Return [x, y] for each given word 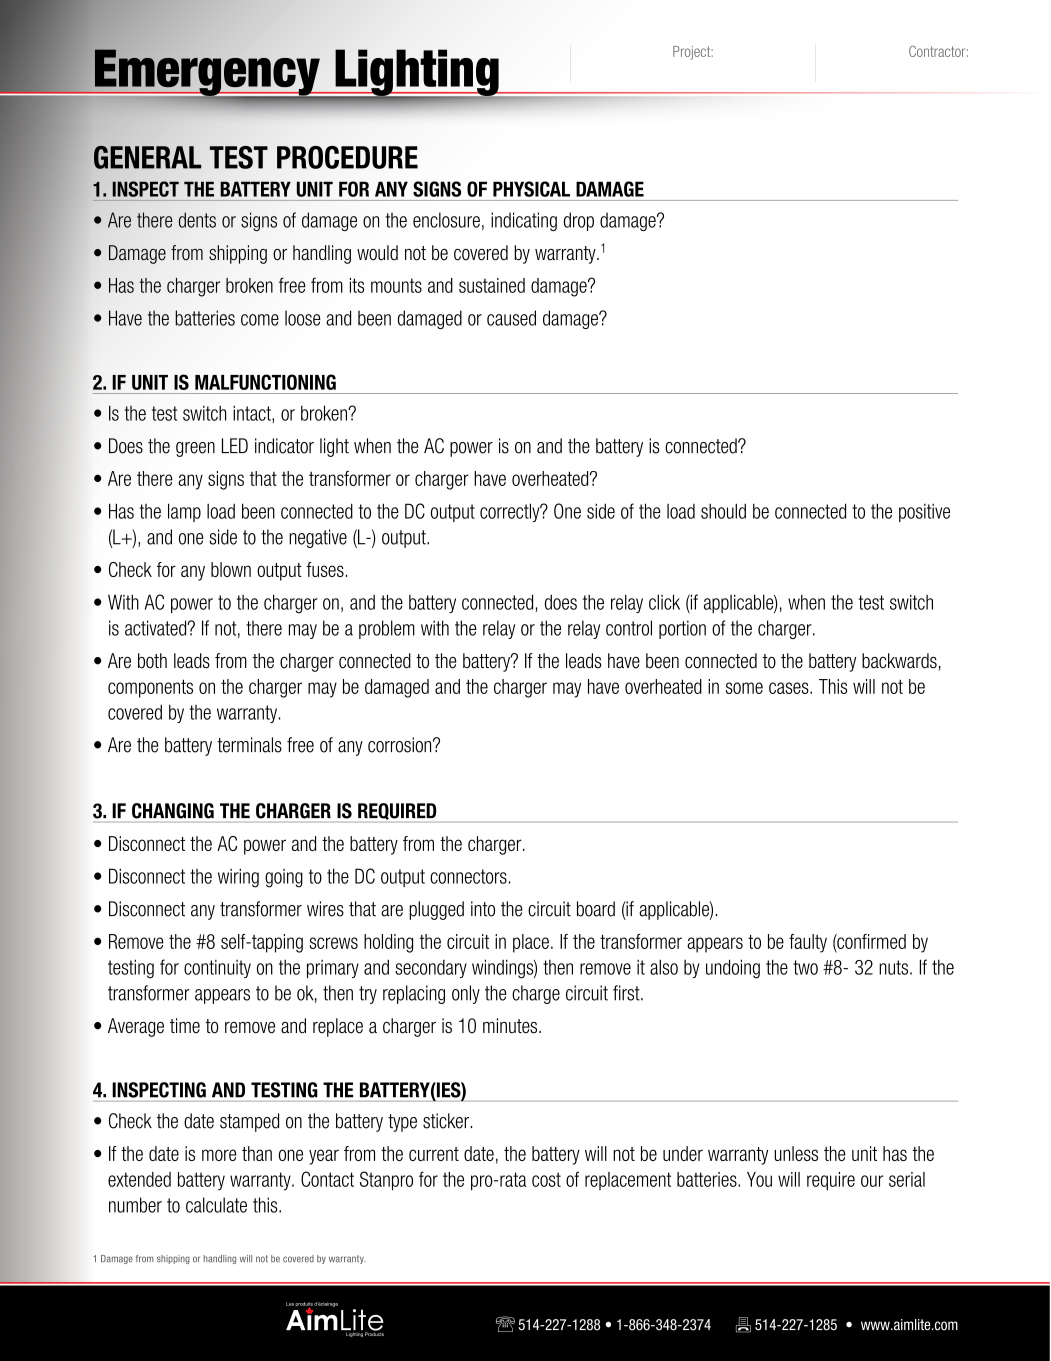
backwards [899, 661]
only [466, 994]
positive [924, 513]
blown [231, 569]
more [219, 1155]
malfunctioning [265, 382]
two [805, 967]
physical [531, 189]
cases [790, 688]
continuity [217, 969]
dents [197, 220]
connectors [468, 876]
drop [579, 221]
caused [511, 318]
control [629, 628]
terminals [249, 745]
